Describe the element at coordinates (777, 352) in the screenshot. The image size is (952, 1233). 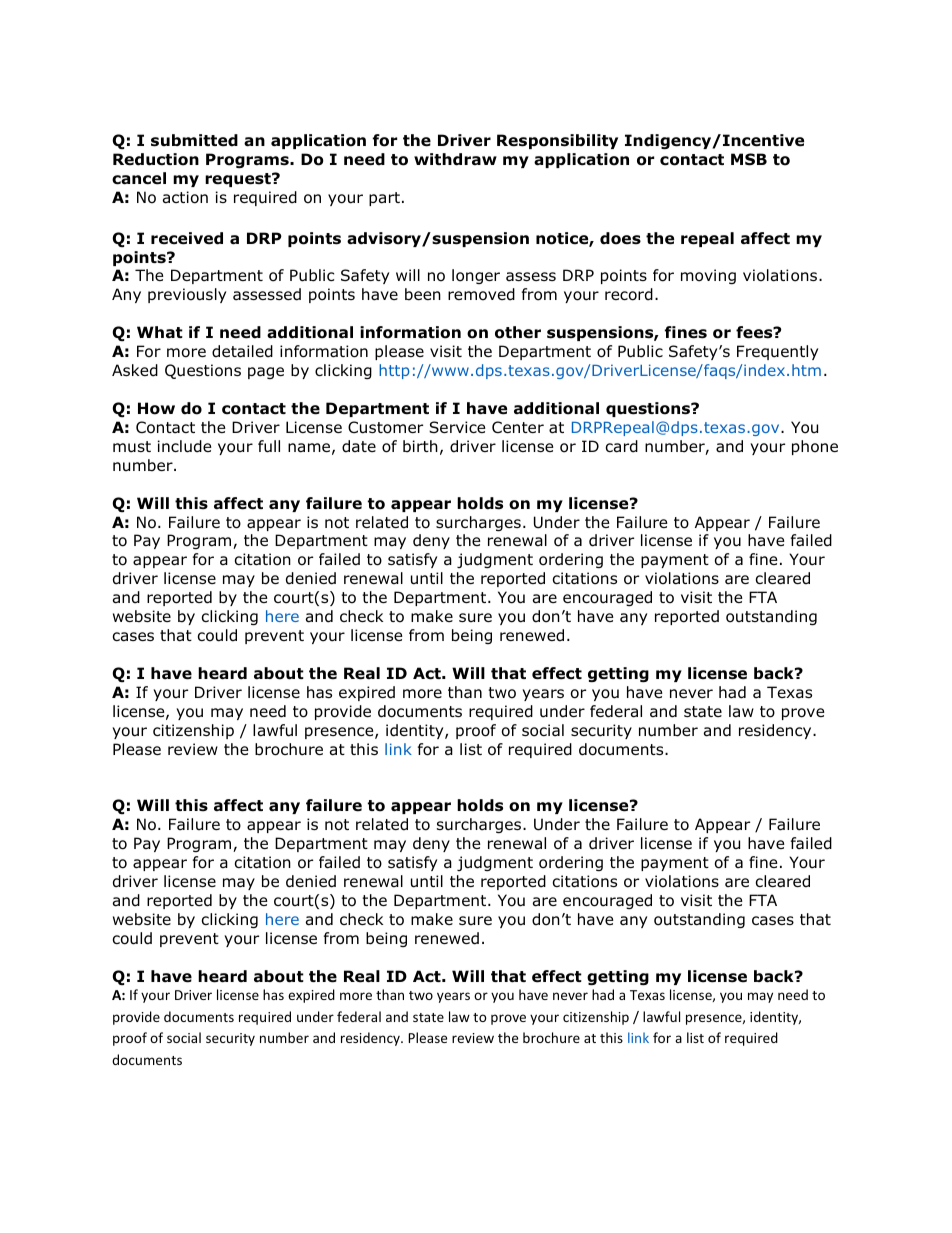
I see `Frequently` at that location.
